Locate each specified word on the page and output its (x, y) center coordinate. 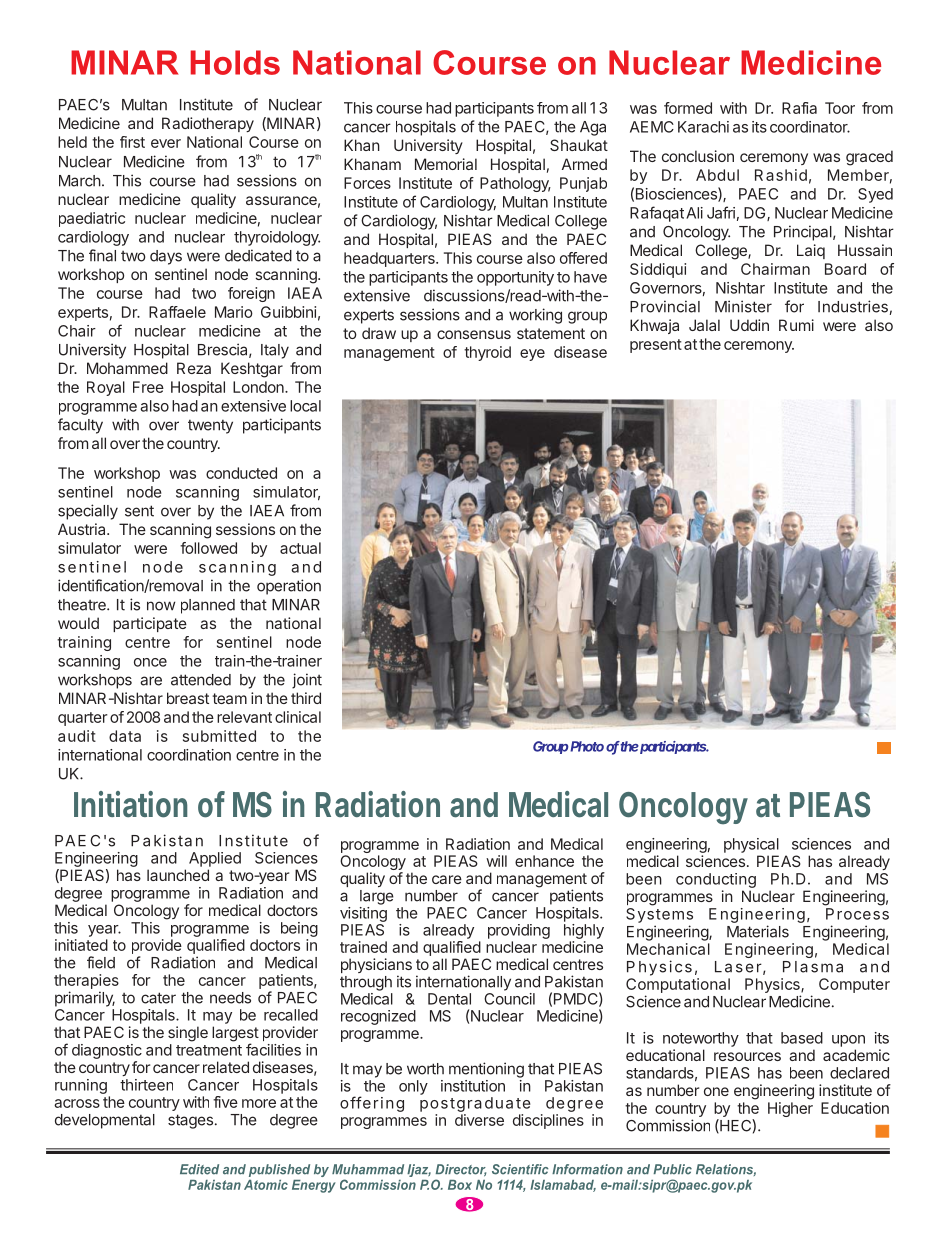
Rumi (796, 325)
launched (178, 875)
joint (307, 681)
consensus (474, 334)
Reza (194, 368)
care (447, 879)
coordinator (810, 127)
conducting (716, 880)
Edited (199, 1169)
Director (461, 1170)
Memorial (446, 164)
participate (150, 624)
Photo (587, 746)
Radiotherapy (208, 124)
